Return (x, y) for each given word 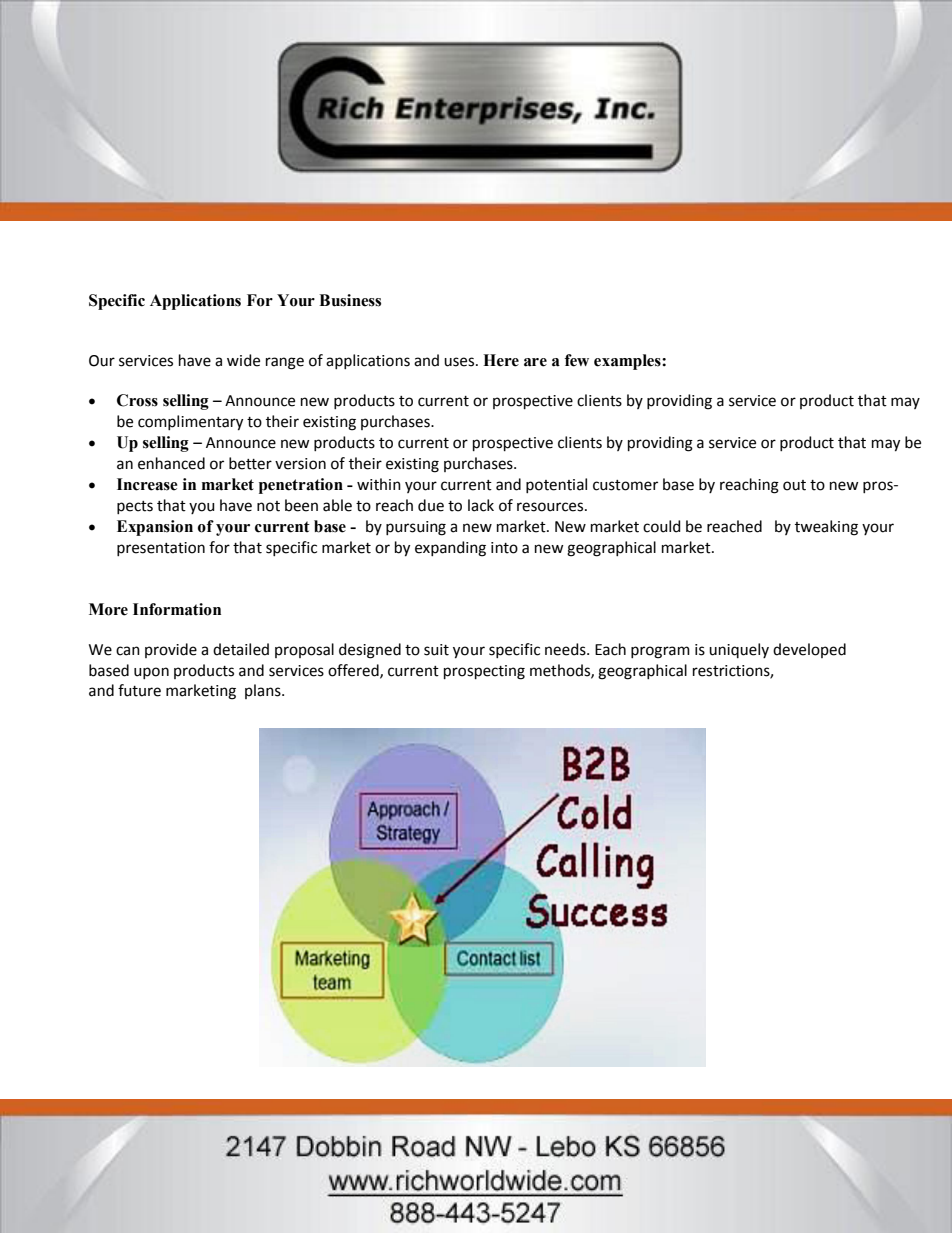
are (535, 362)
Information (177, 609)
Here (501, 360)
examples (628, 362)
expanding (450, 549)
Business (350, 300)
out (794, 485)
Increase (147, 484)
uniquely (739, 650)
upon (151, 673)
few (577, 360)
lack (481, 505)
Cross (137, 400)
